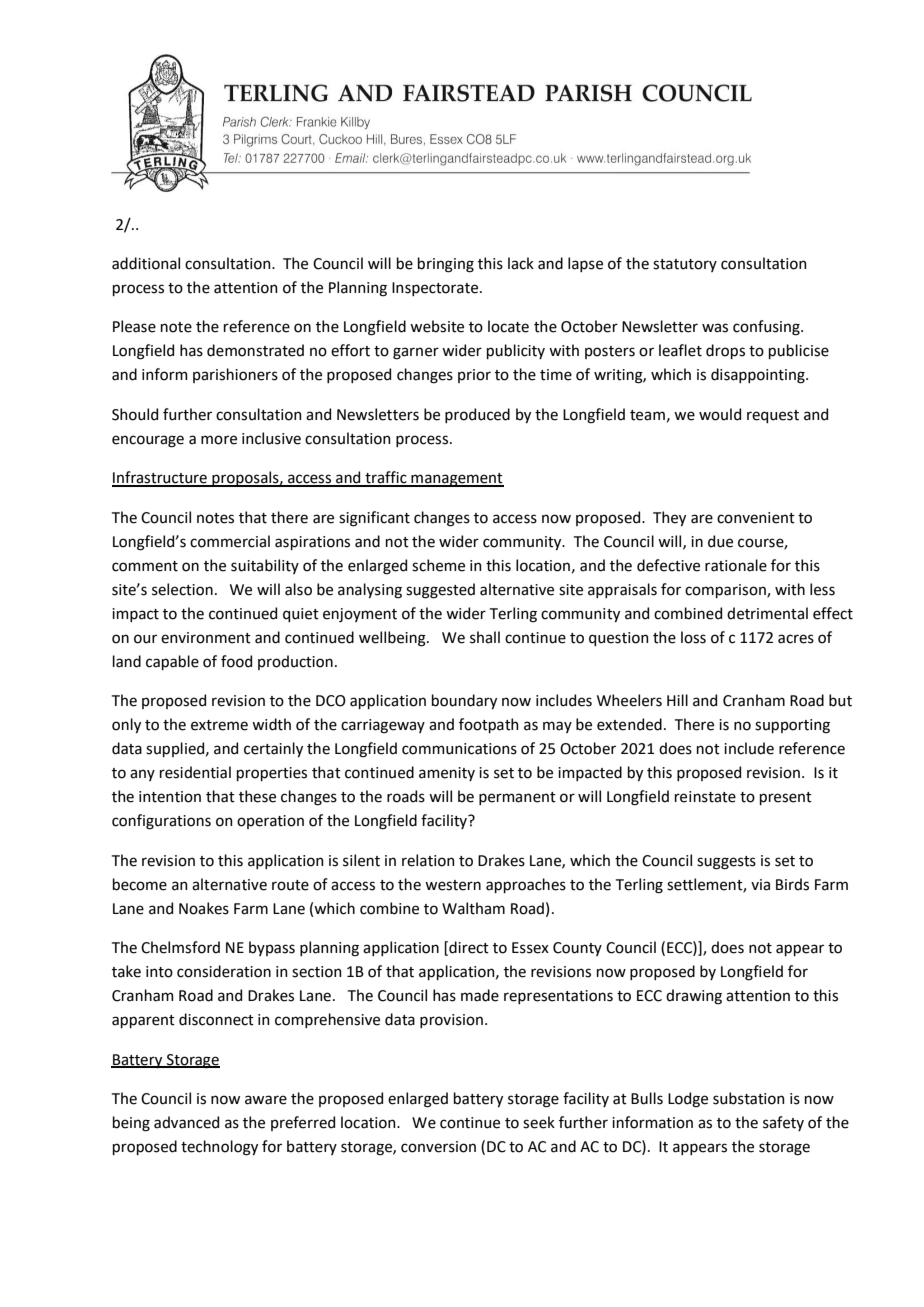 Image resolution: width=924 pixels, height=1307 pixels. I want to click on supporting, so click(792, 726).
